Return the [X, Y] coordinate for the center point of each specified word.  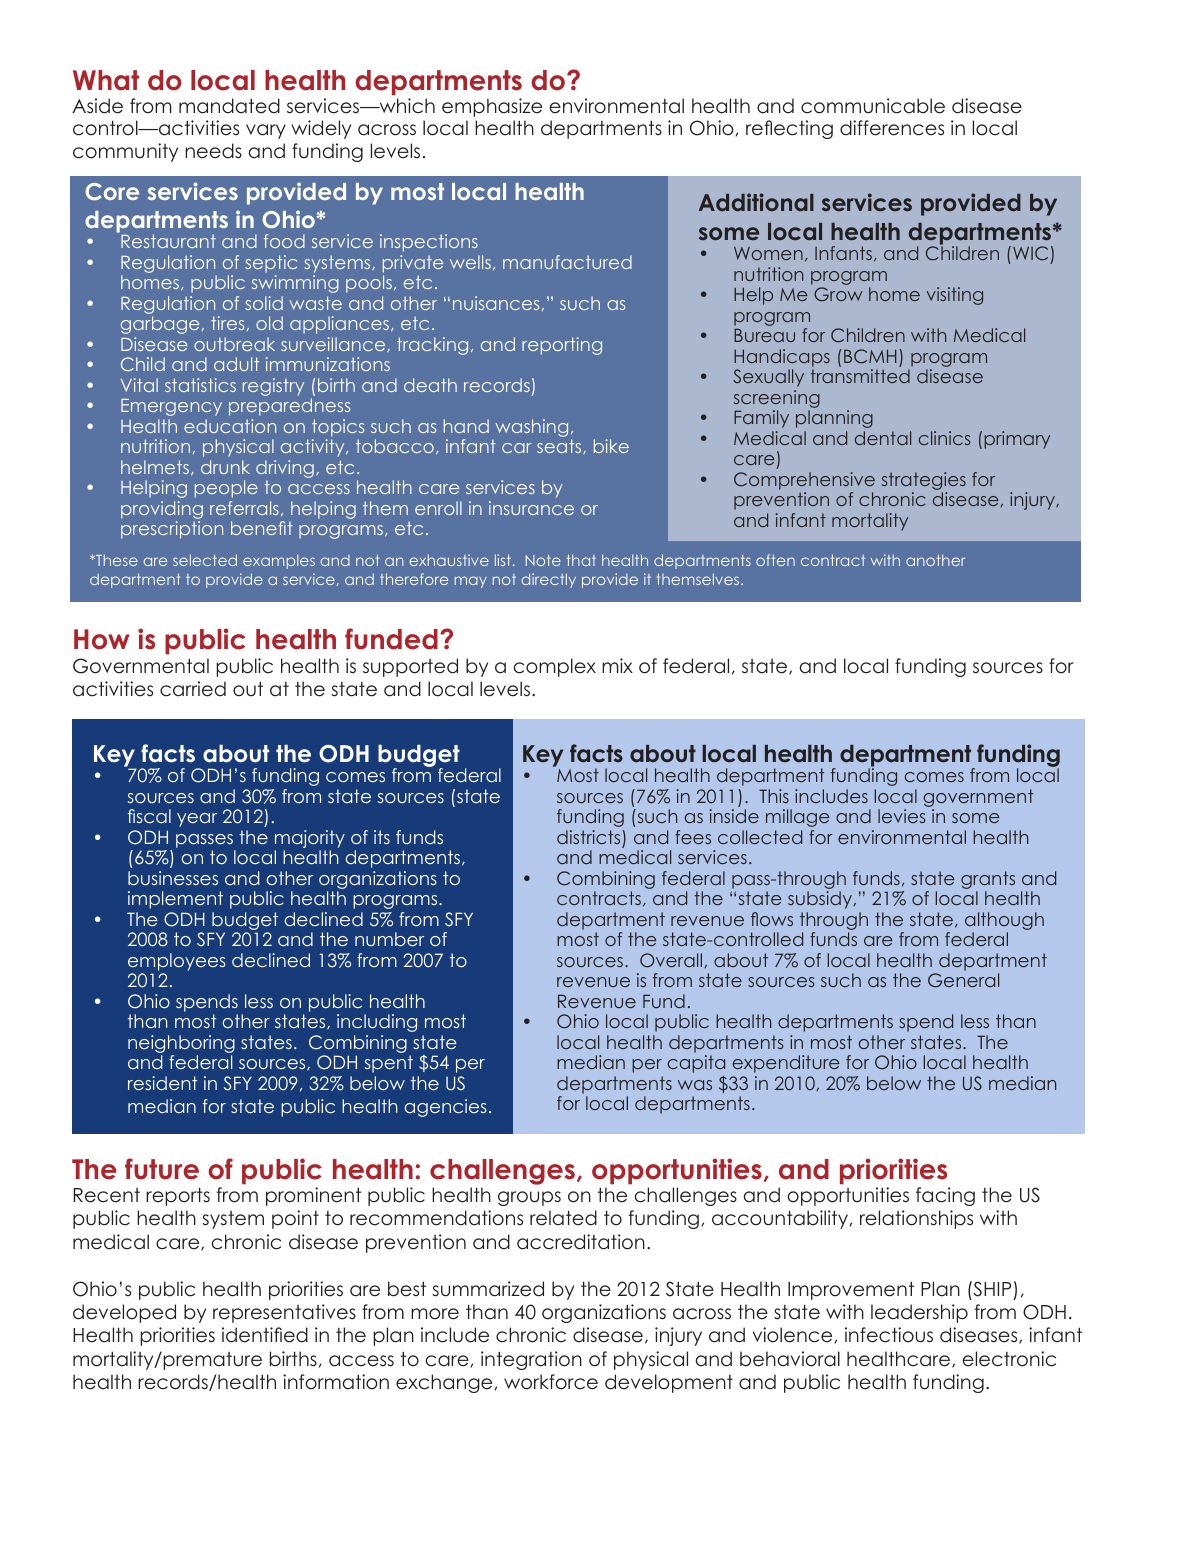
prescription [172, 530]
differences [892, 128]
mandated [229, 106]
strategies [924, 481]
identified [265, 1335]
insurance [531, 508]
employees [177, 962]
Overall [672, 960]
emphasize [492, 107]
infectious [889, 1335]
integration [531, 1360]
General [963, 980]
